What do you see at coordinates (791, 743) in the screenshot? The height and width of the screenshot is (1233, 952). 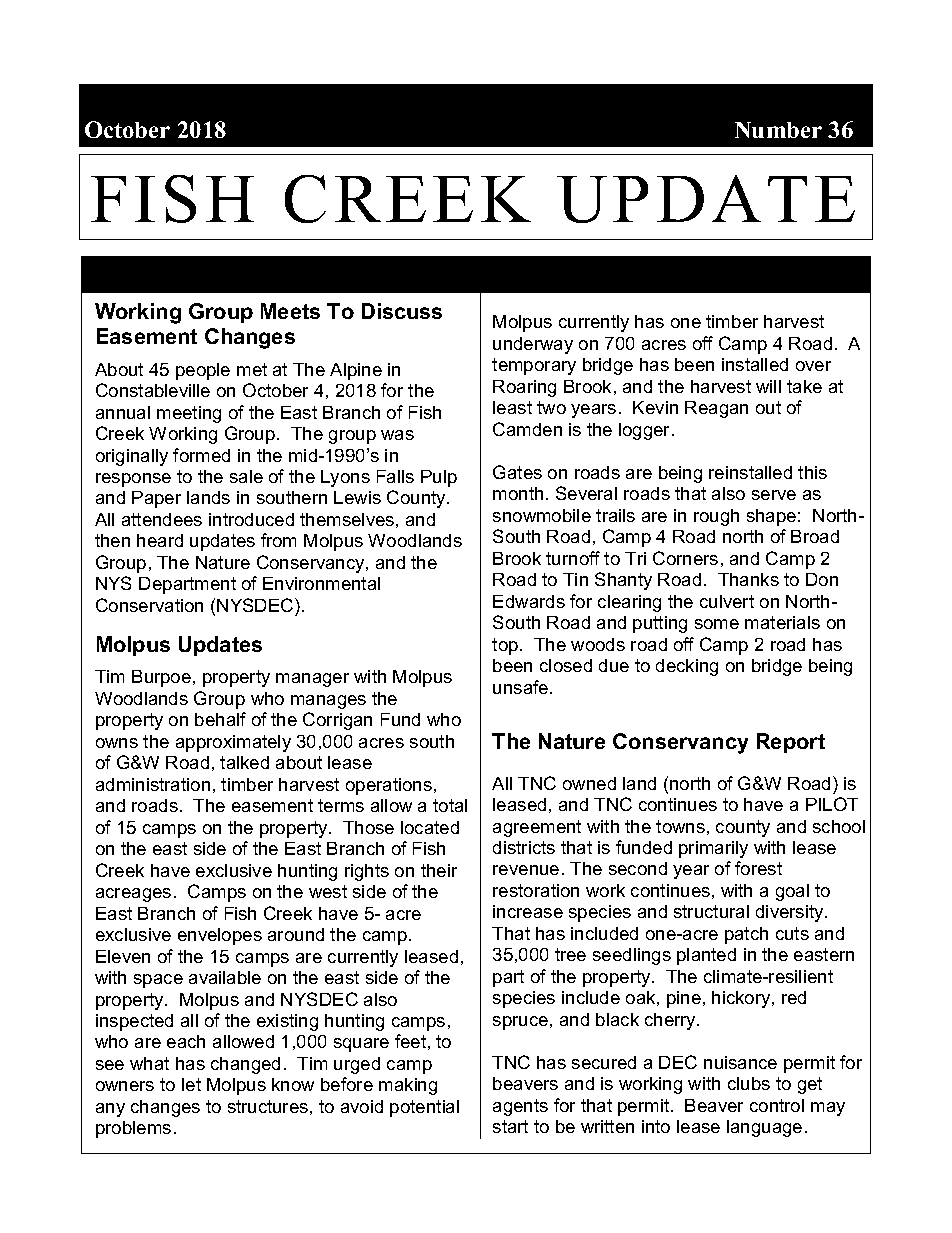 I see `Report` at bounding box center [791, 743].
